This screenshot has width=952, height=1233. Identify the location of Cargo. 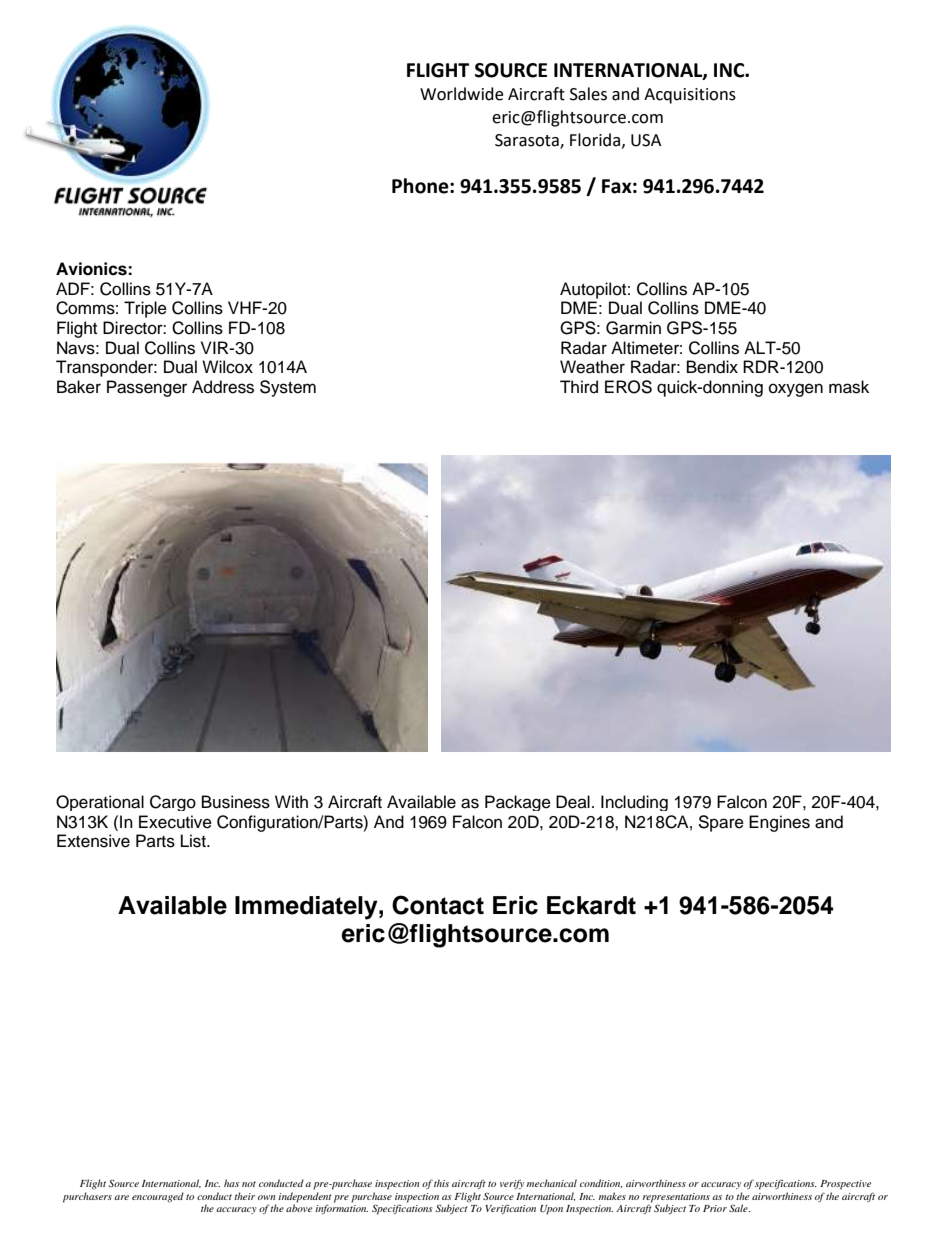
(173, 803).
